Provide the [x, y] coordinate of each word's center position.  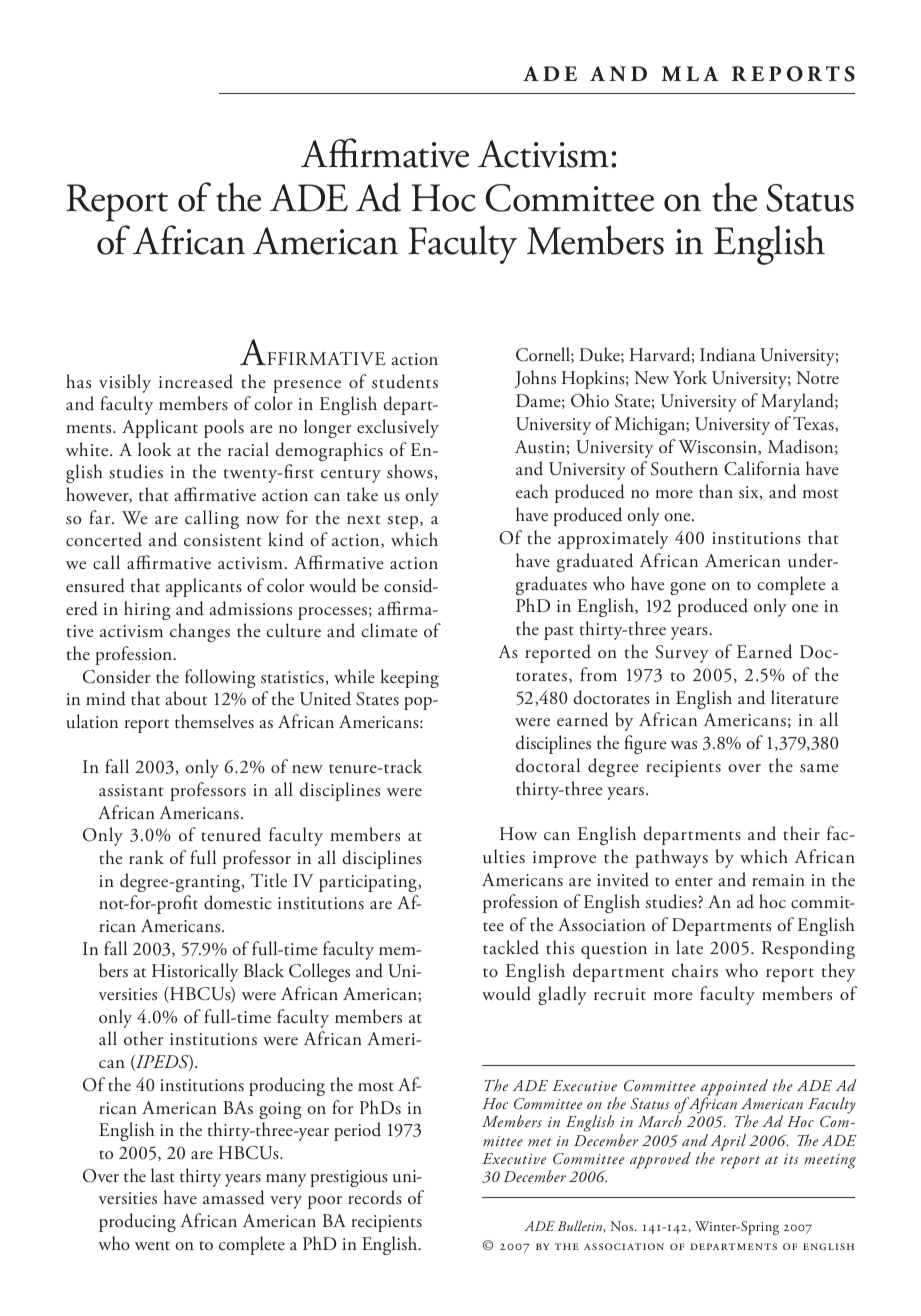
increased [196, 381]
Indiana [728, 354]
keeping [410, 678]
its [791, 1159]
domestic [238, 902]
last [163, 1175]
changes [200, 632]
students [405, 381]
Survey [682, 654]
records [375, 1197]
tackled [511, 947]
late [689, 947]
